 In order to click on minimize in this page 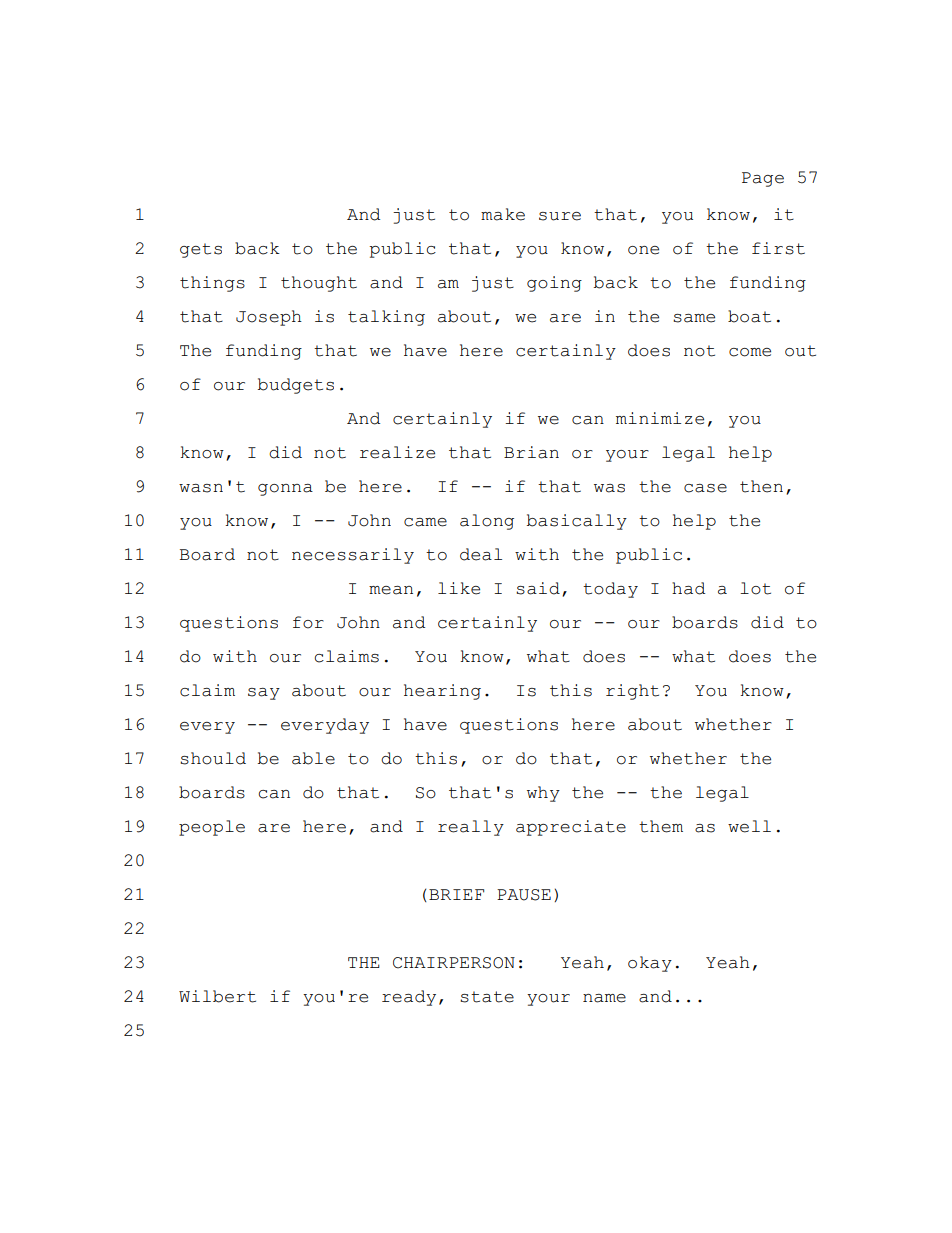, I will do `click(660, 418)`.
